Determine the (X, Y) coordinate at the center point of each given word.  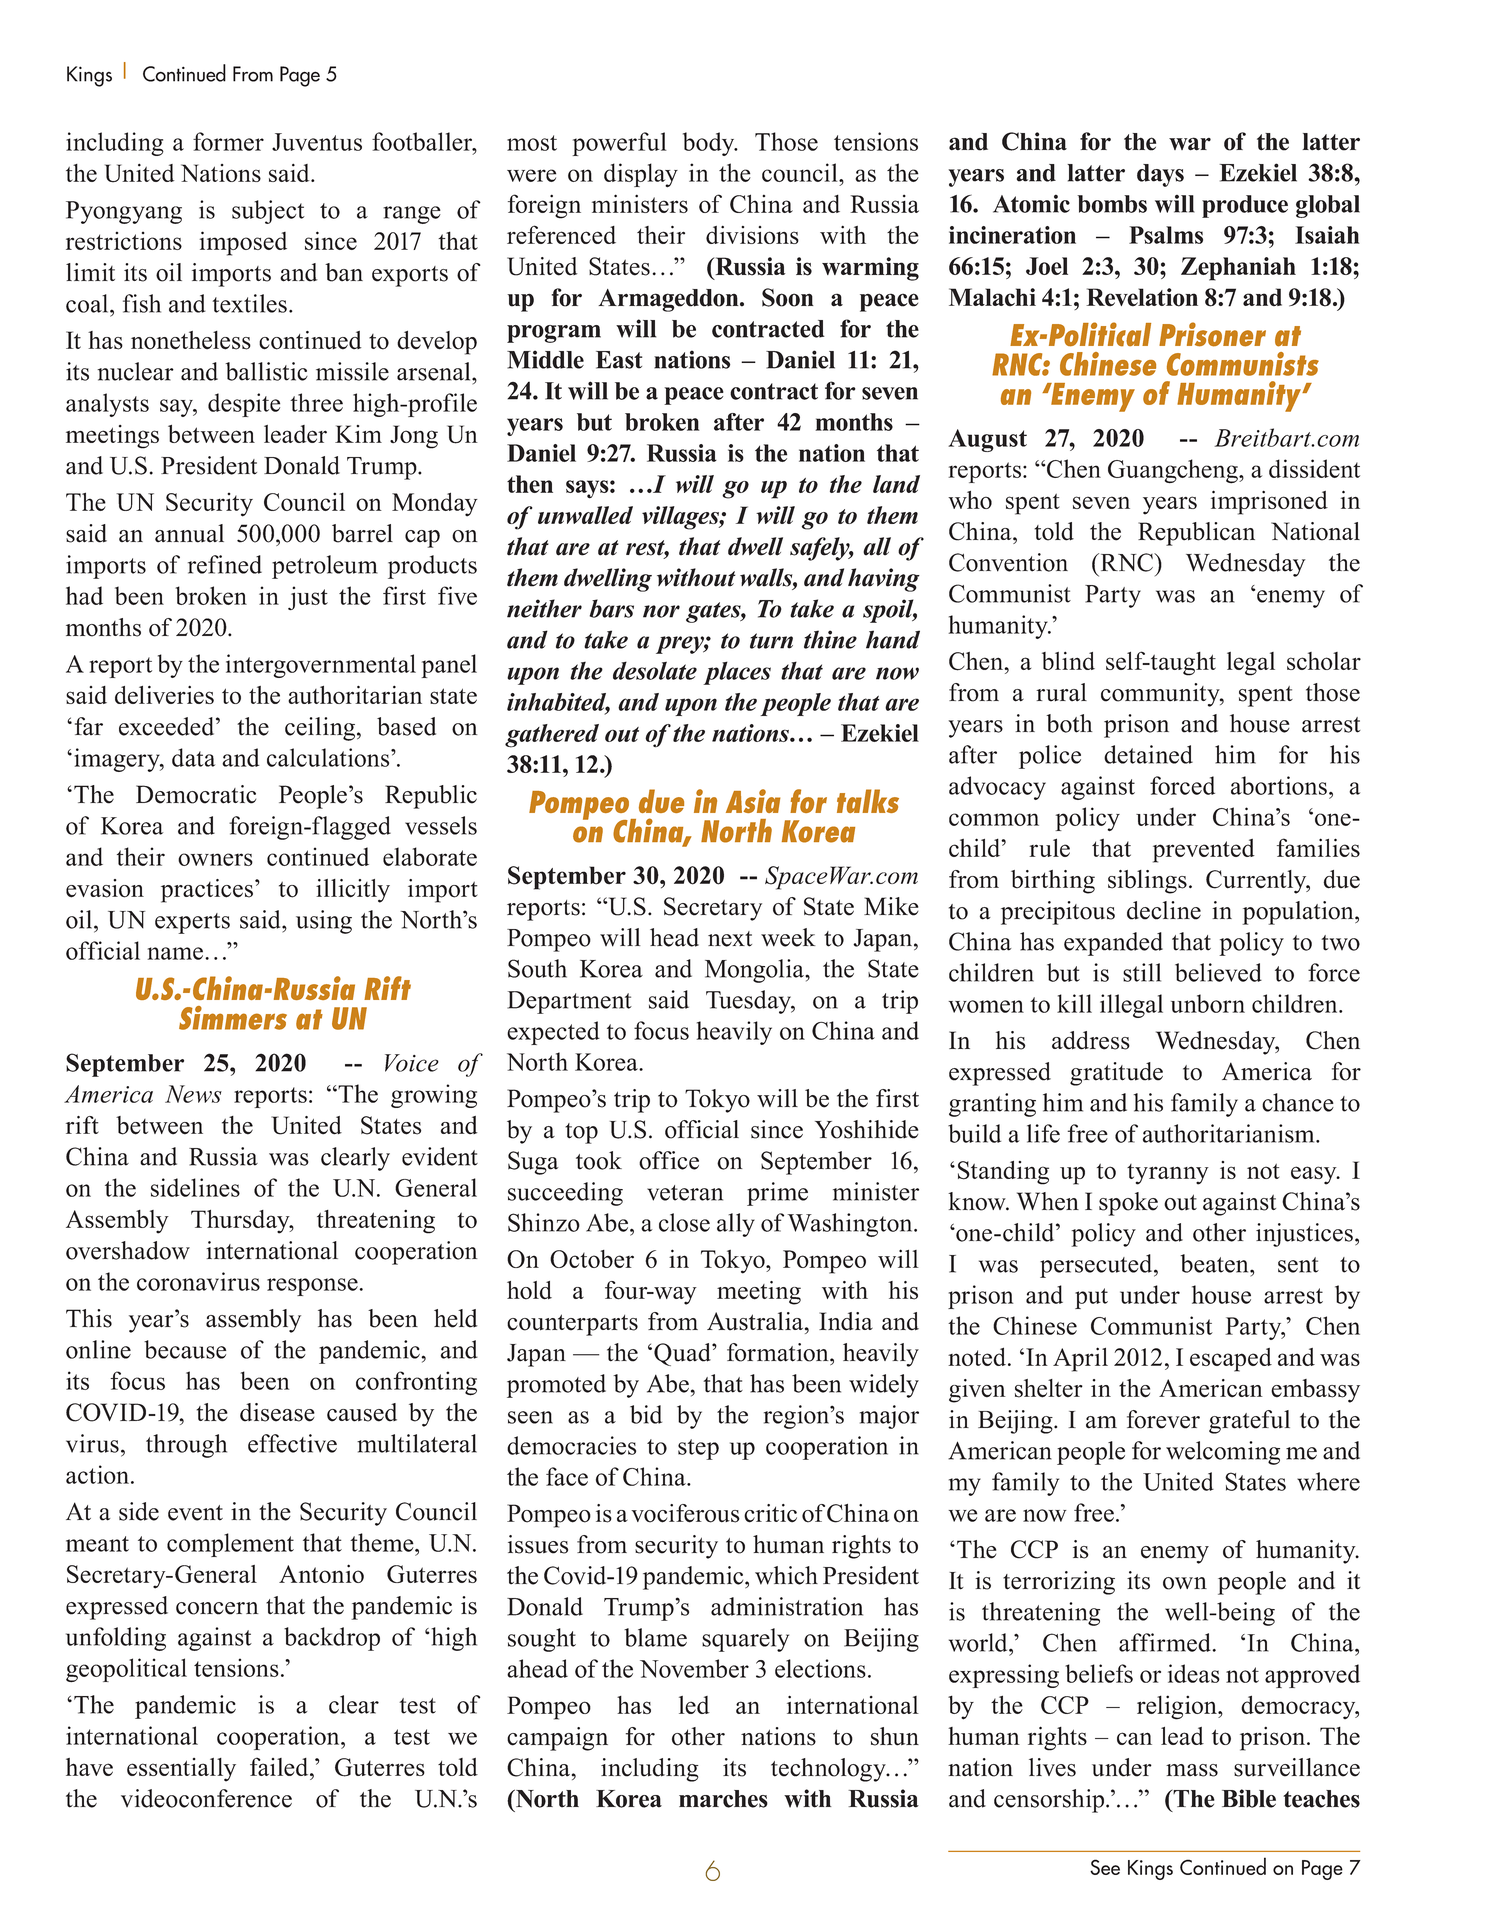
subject (268, 212)
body (710, 144)
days (1160, 175)
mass (1192, 1770)
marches (723, 1799)
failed (280, 1766)
